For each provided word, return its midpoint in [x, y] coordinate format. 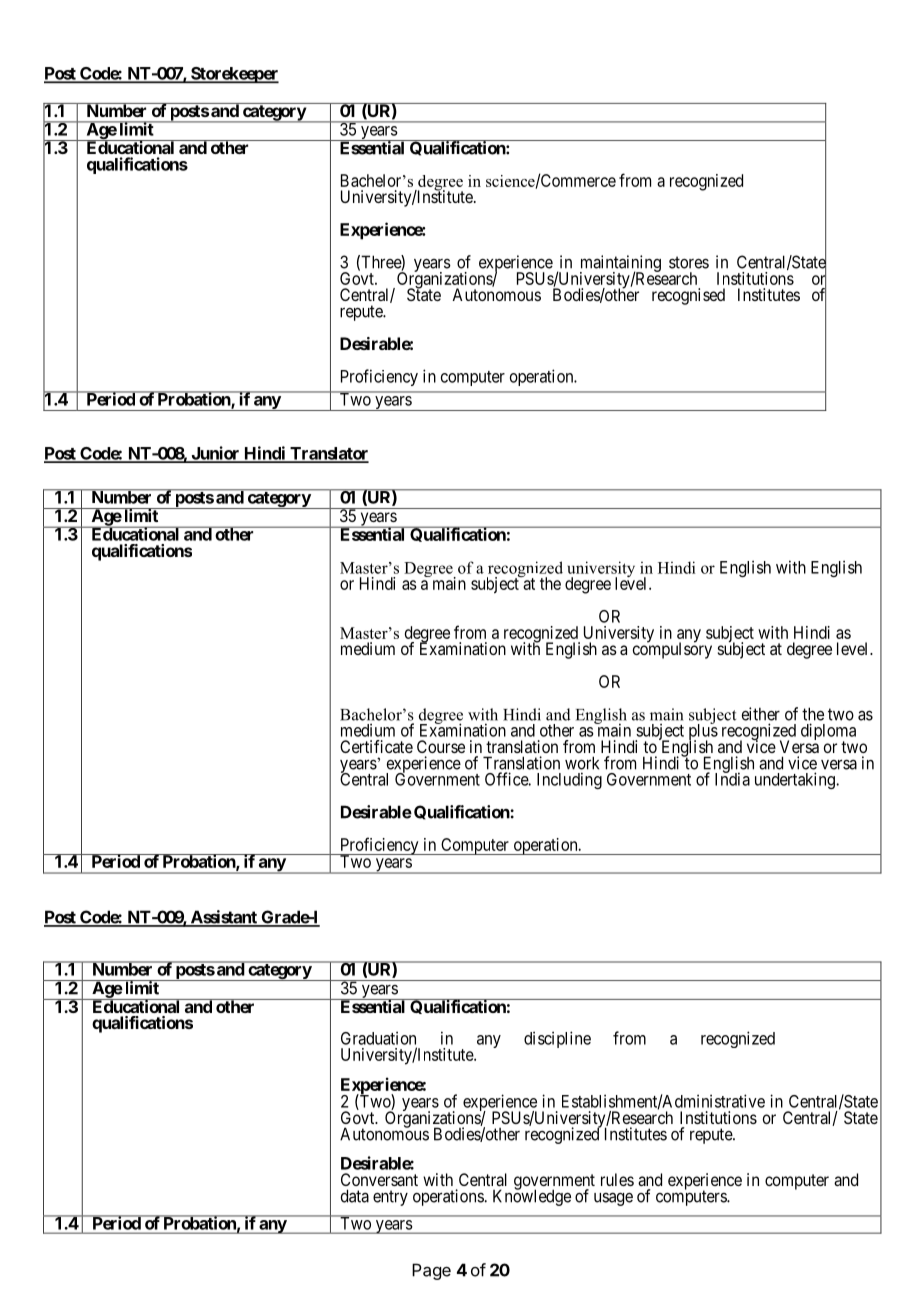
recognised [688, 296]
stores [689, 262]
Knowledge [532, 1197]
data [355, 1196]
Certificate [376, 746]
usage [613, 1199]
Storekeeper [234, 75]
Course [441, 746]
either [761, 714]
